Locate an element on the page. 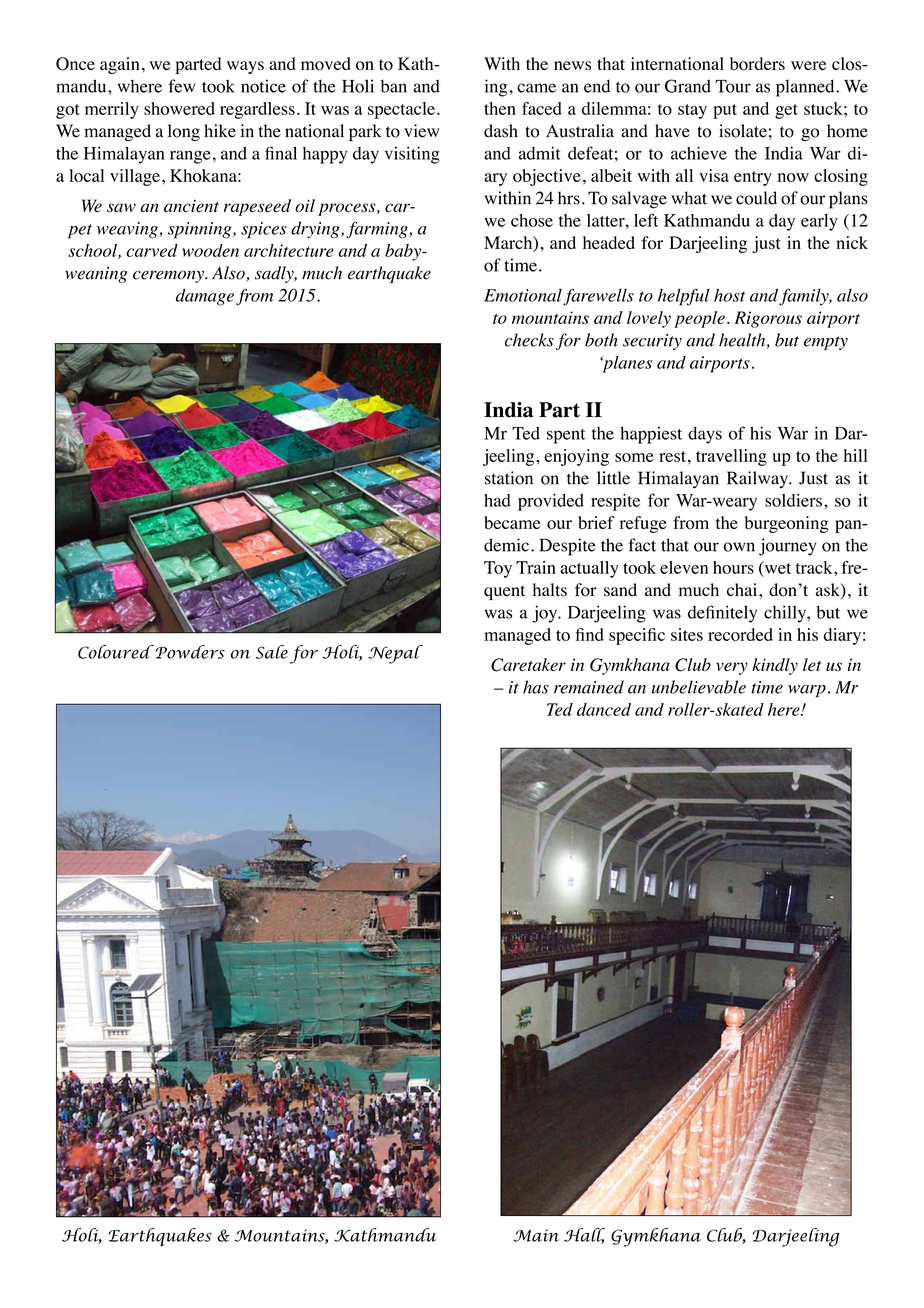 The width and height of the image is (924, 1308). danced is located at coordinates (604, 709).
